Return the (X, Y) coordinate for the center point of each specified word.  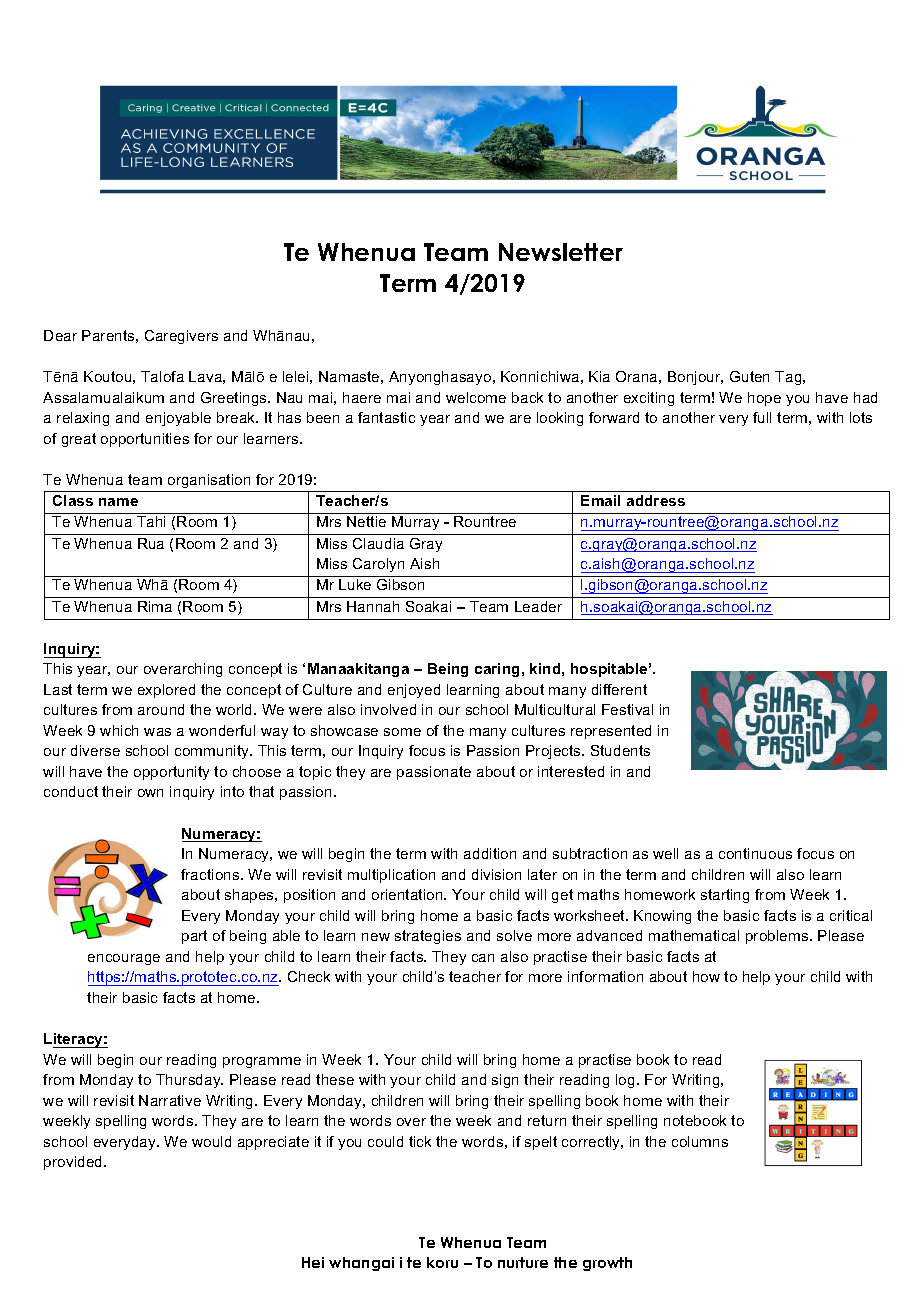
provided (74, 1163)
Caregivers (181, 337)
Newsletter (561, 252)
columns (700, 1141)
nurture (523, 1262)
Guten (749, 376)
